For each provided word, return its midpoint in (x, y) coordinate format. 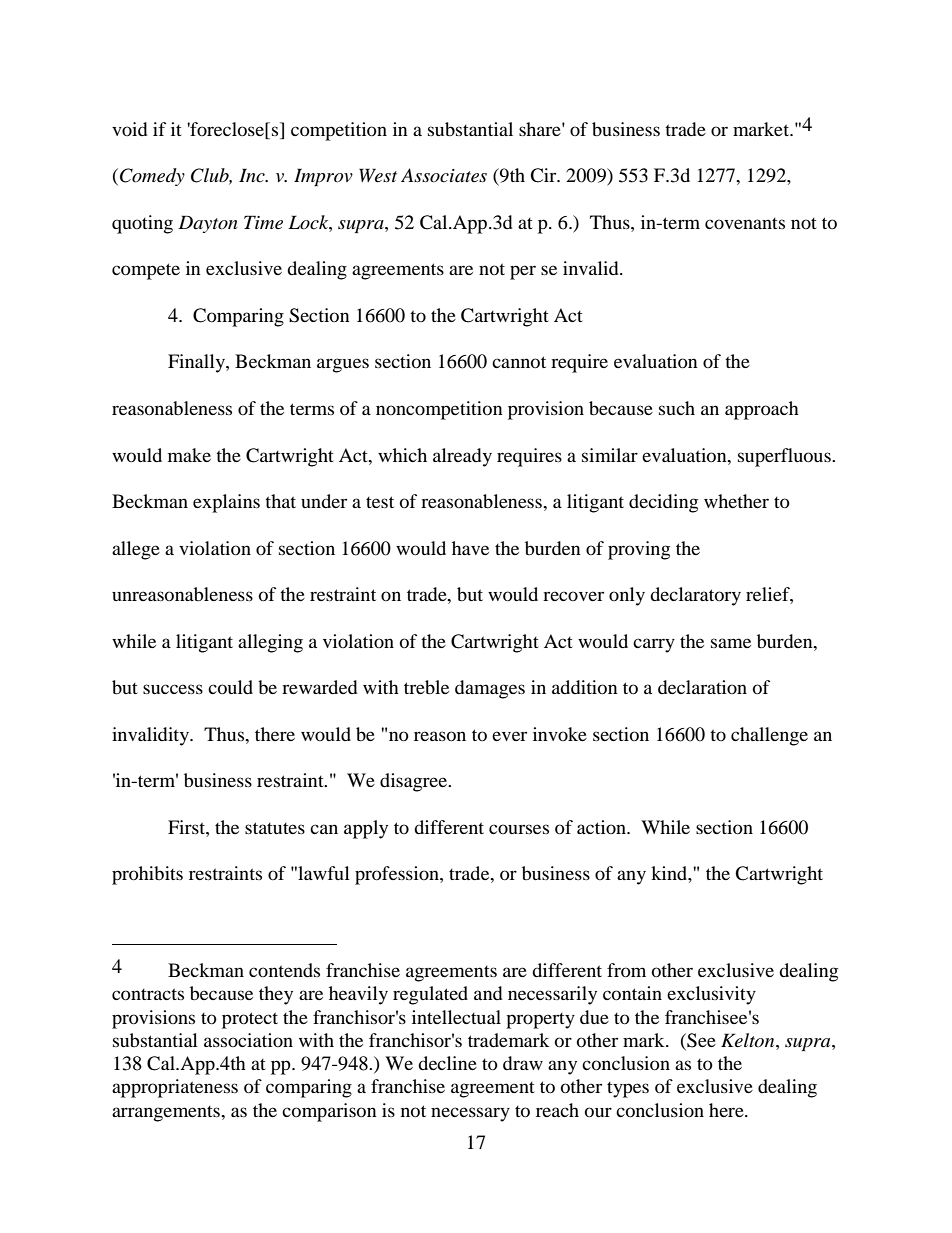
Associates (444, 175)
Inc (253, 175)
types (628, 1090)
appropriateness (175, 1088)
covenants (745, 223)
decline (447, 1063)
